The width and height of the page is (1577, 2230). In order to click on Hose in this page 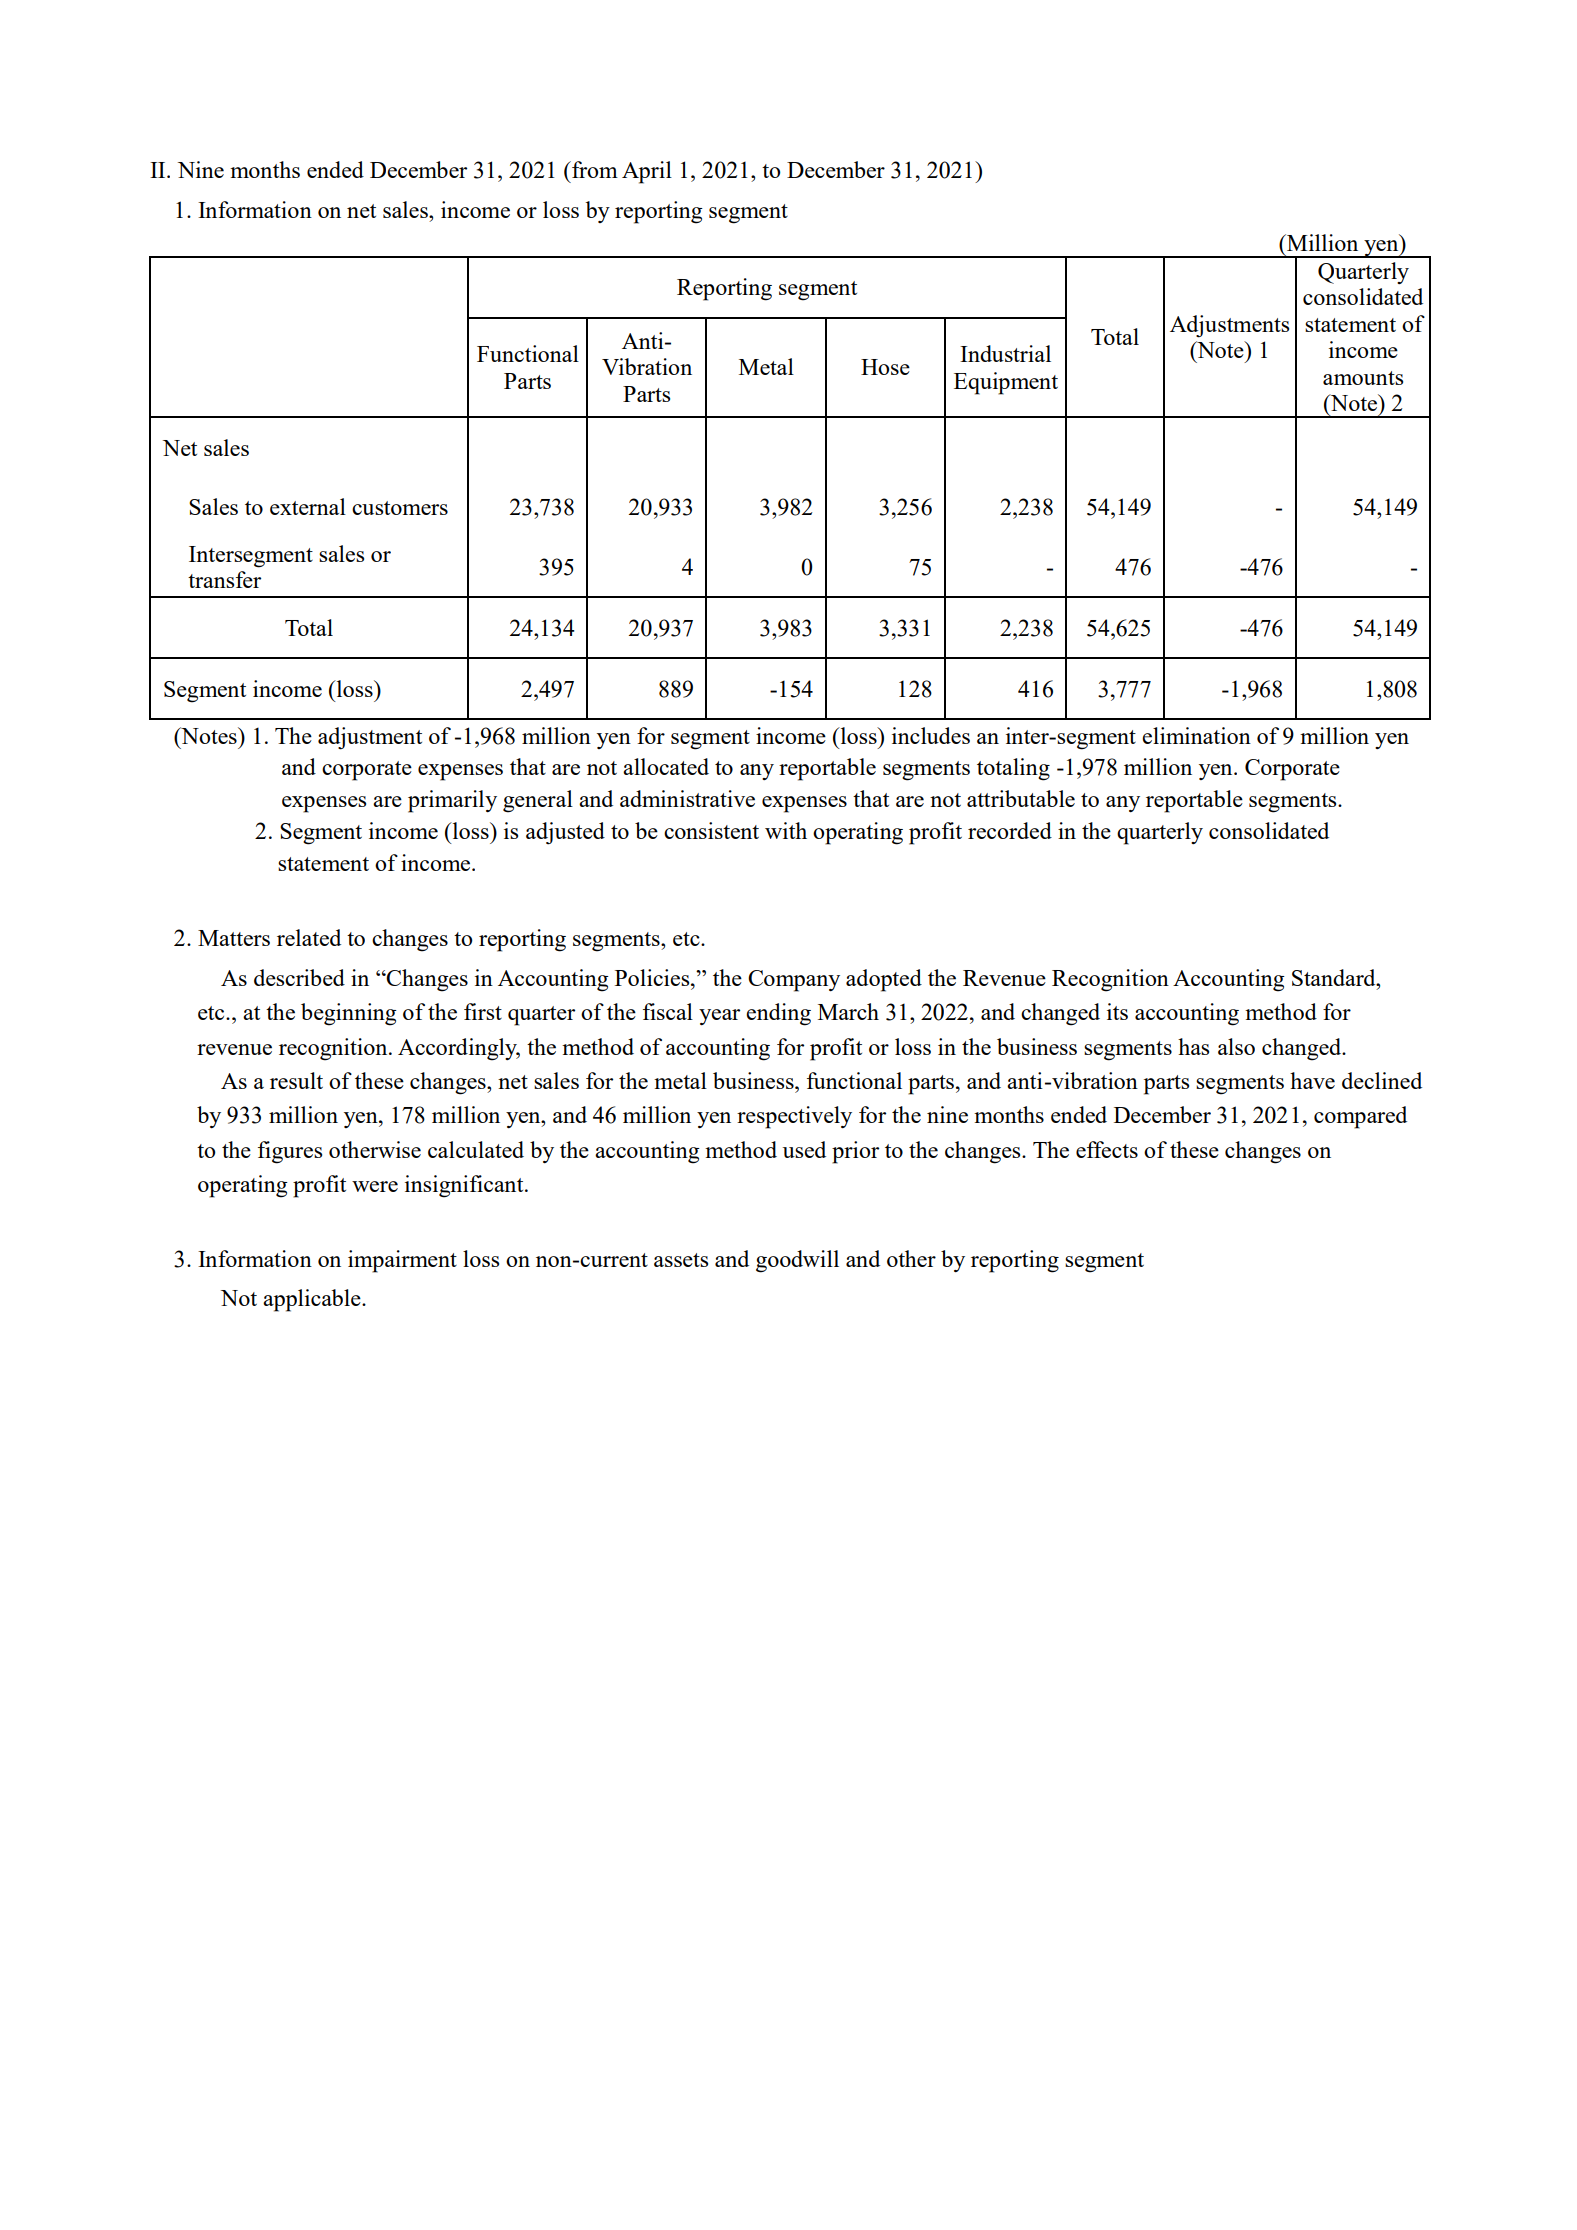, I will do `click(885, 367)`.
